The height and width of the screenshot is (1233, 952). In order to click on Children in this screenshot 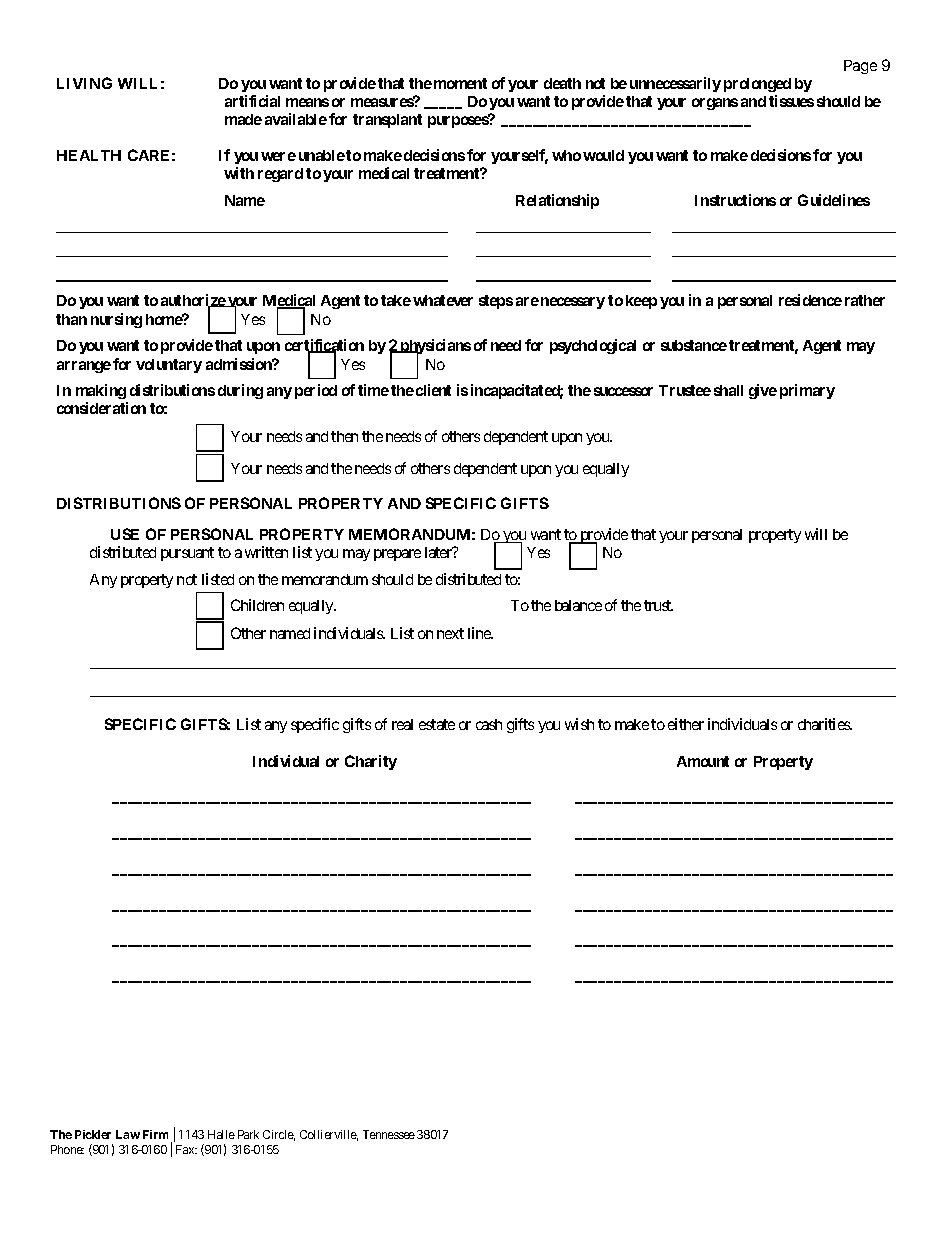, I will do `click(257, 605)`.
